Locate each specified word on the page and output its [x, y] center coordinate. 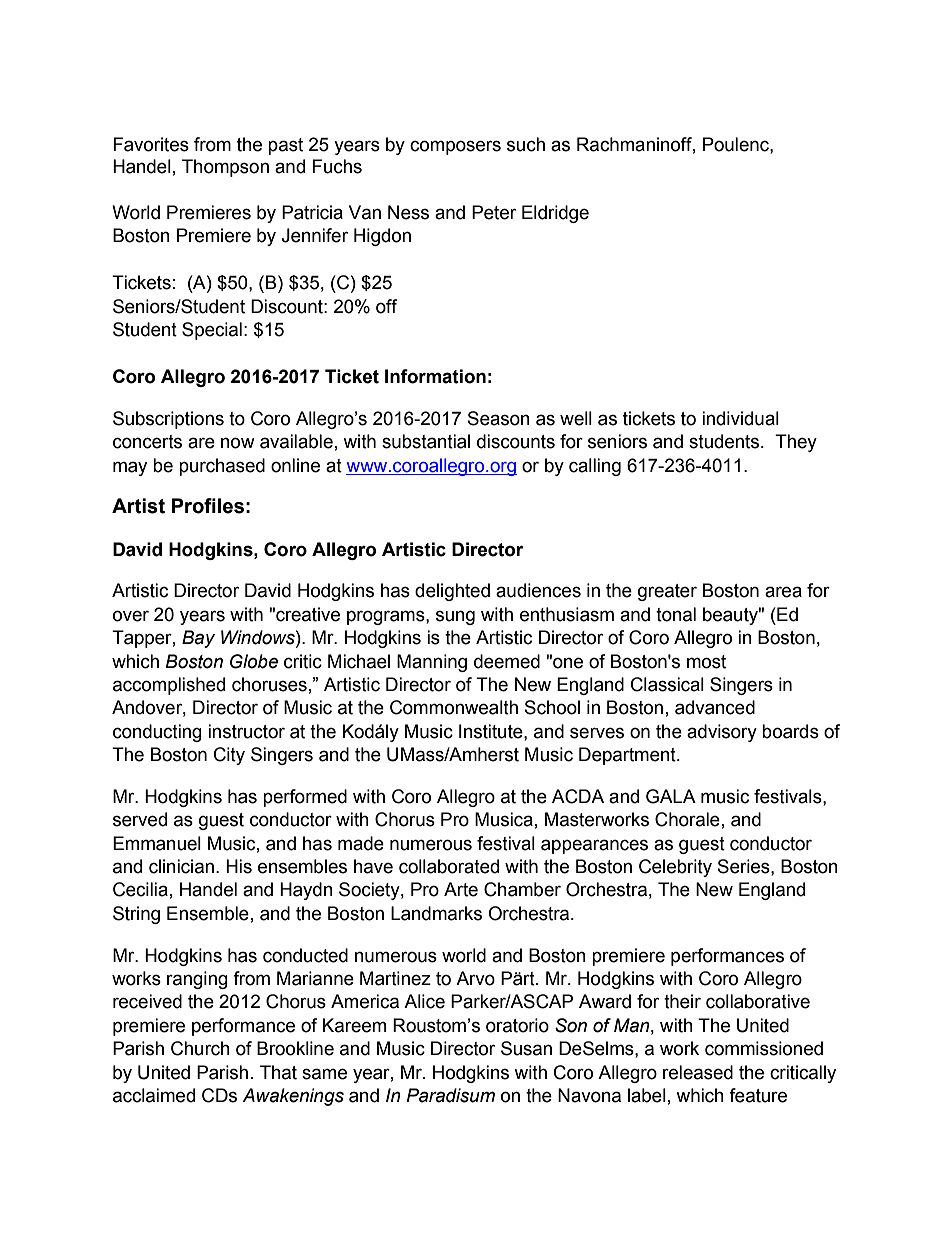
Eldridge [555, 214]
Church [200, 1048]
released [698, 1072]
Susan [526, 1048]
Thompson [225, 168]
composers [455, 147]
